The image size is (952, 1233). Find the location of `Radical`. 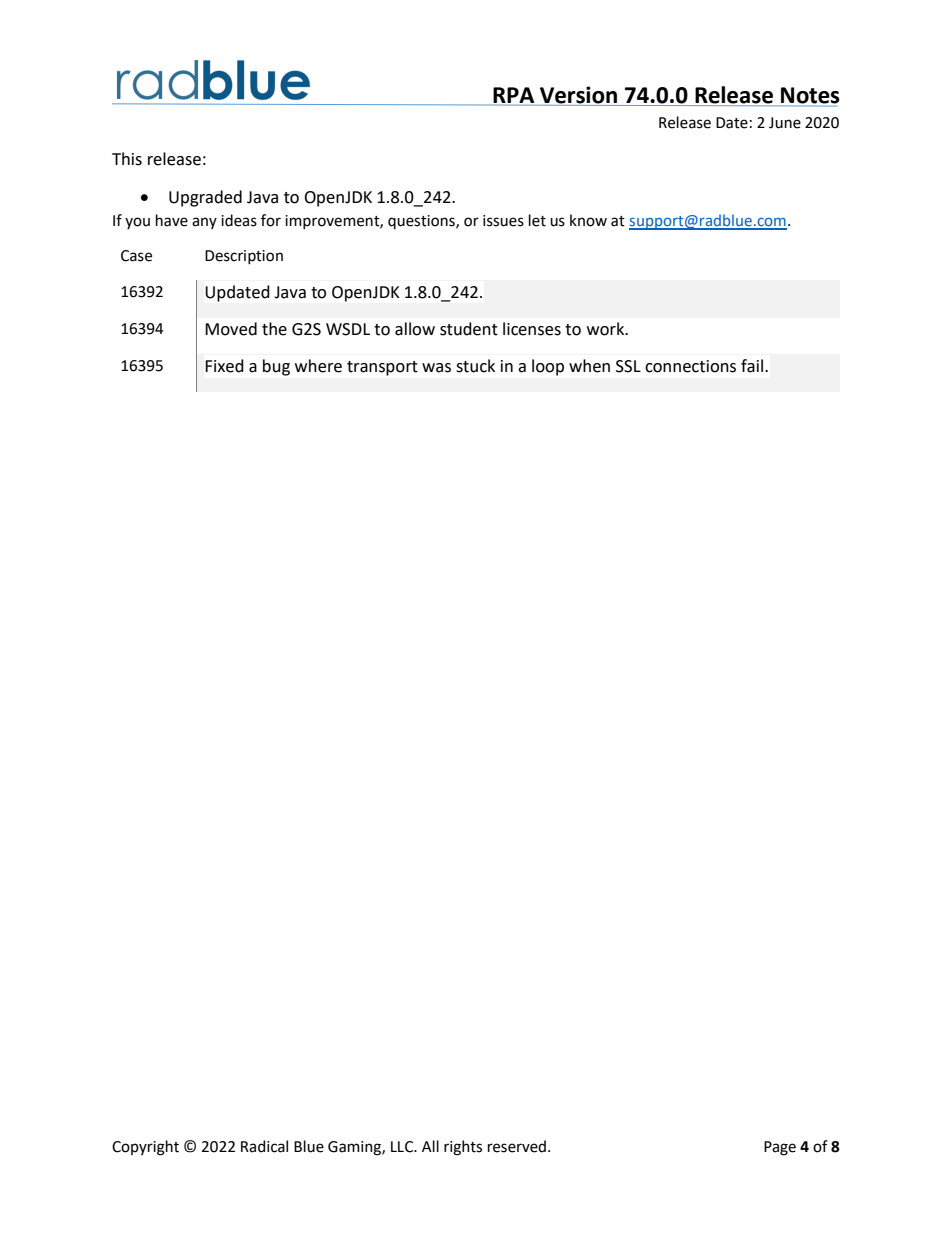

Radical is located at coordinates (264, 1146).
